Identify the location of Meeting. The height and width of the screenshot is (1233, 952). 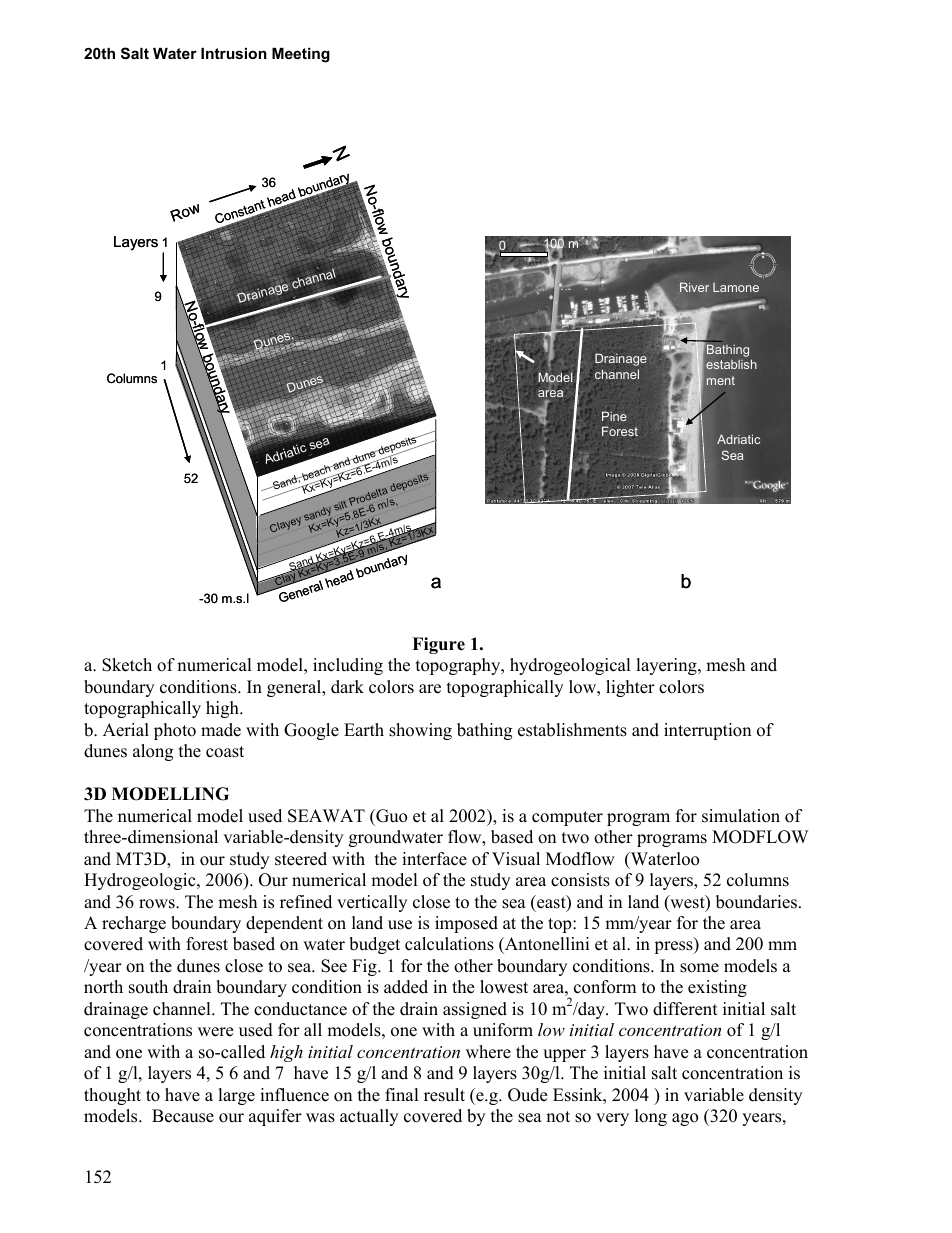
(301, 55).
